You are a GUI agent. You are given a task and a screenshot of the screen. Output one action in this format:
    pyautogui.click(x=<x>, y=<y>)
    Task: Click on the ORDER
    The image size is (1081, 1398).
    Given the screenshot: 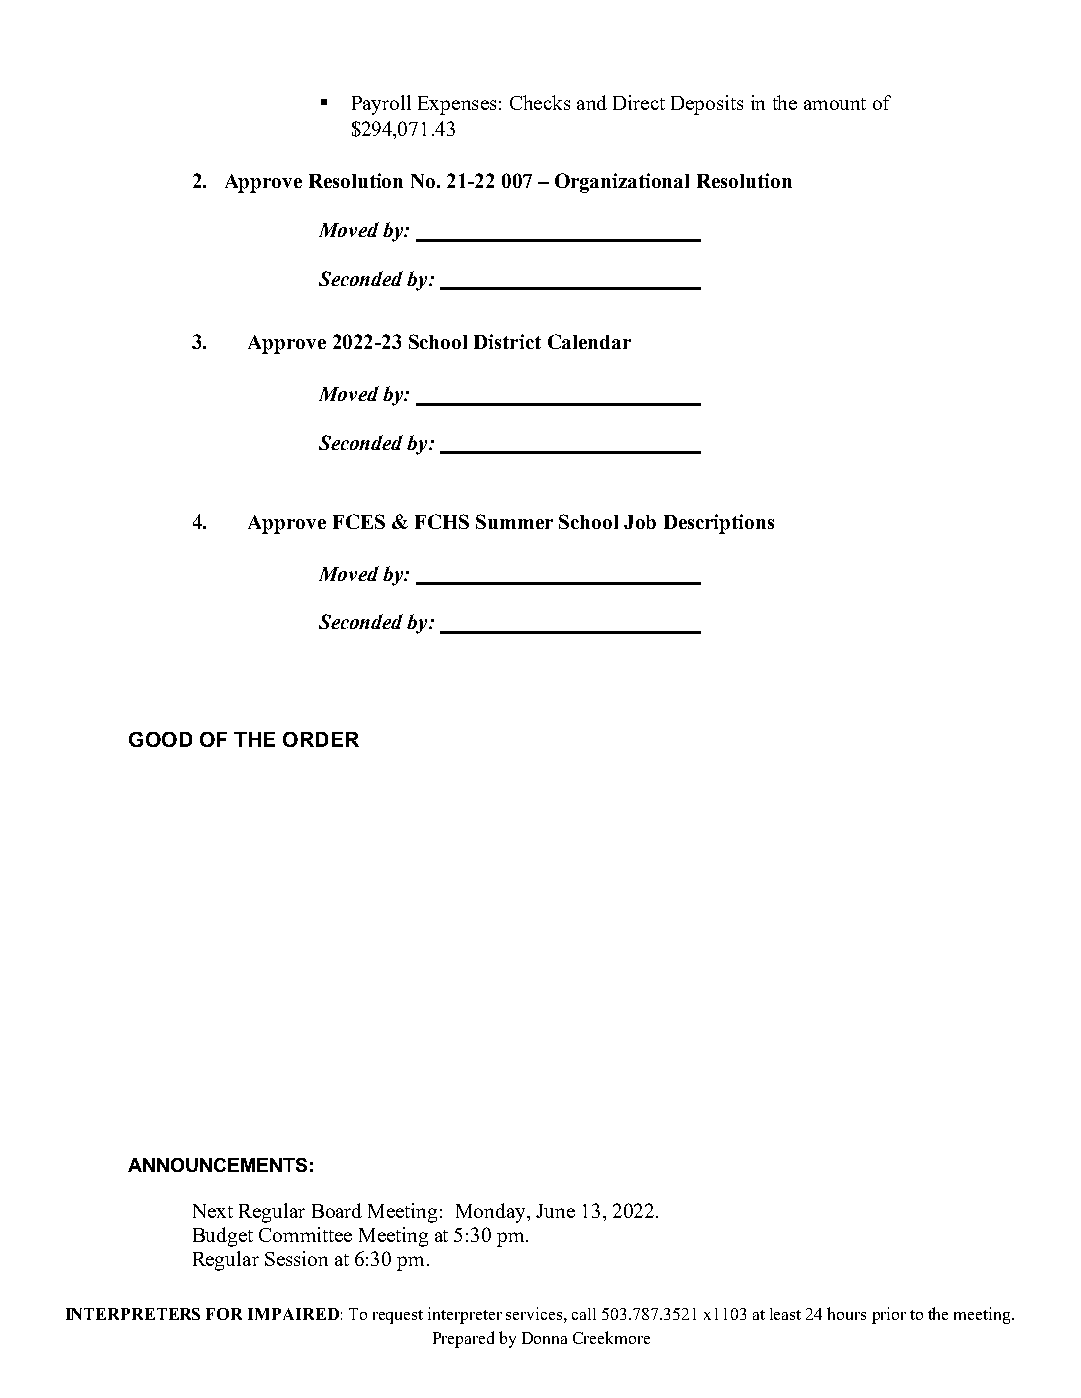 What is the action you would take?
    pyautogui.click(x=321, y=739)
